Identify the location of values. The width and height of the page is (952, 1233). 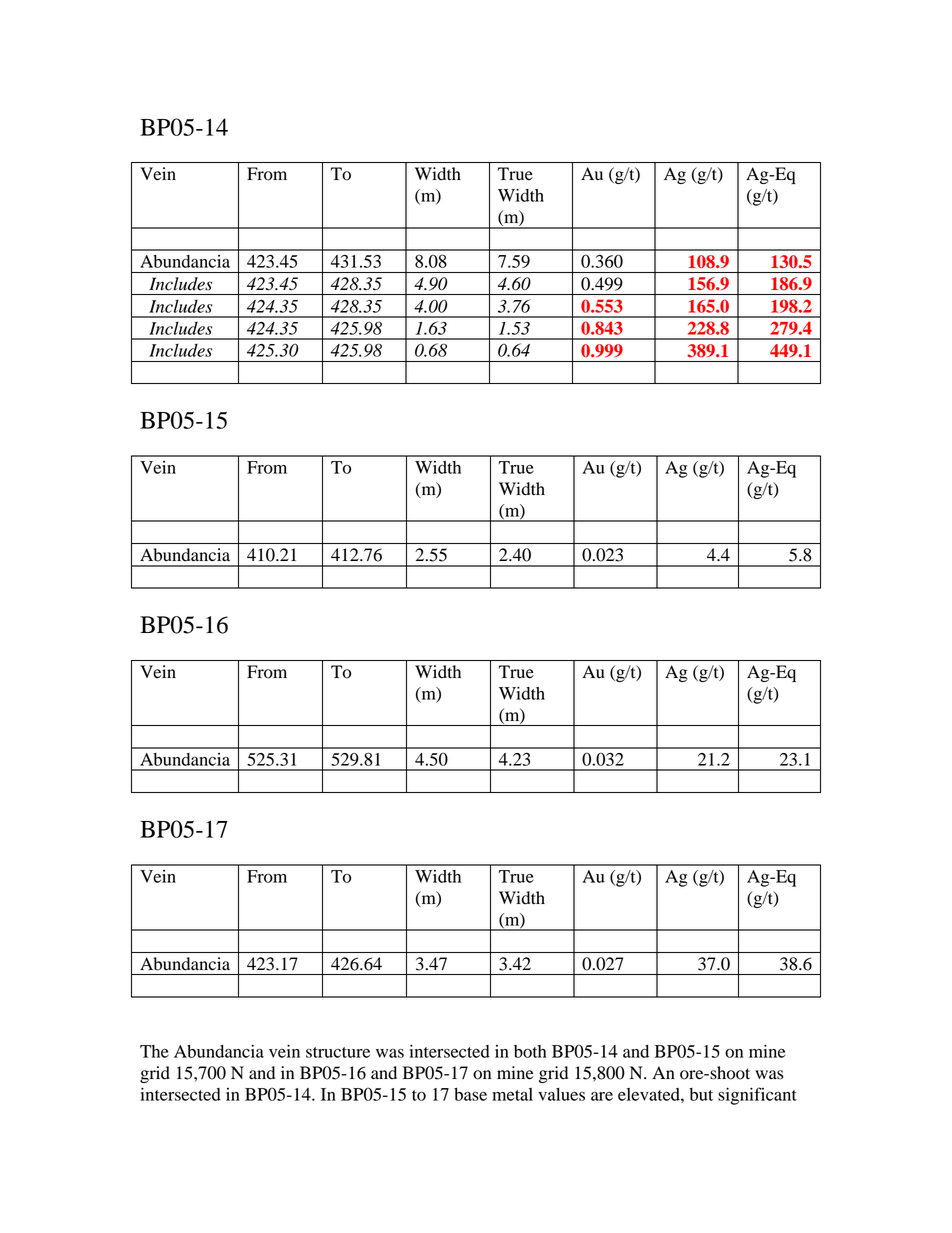
(561, 1094).
